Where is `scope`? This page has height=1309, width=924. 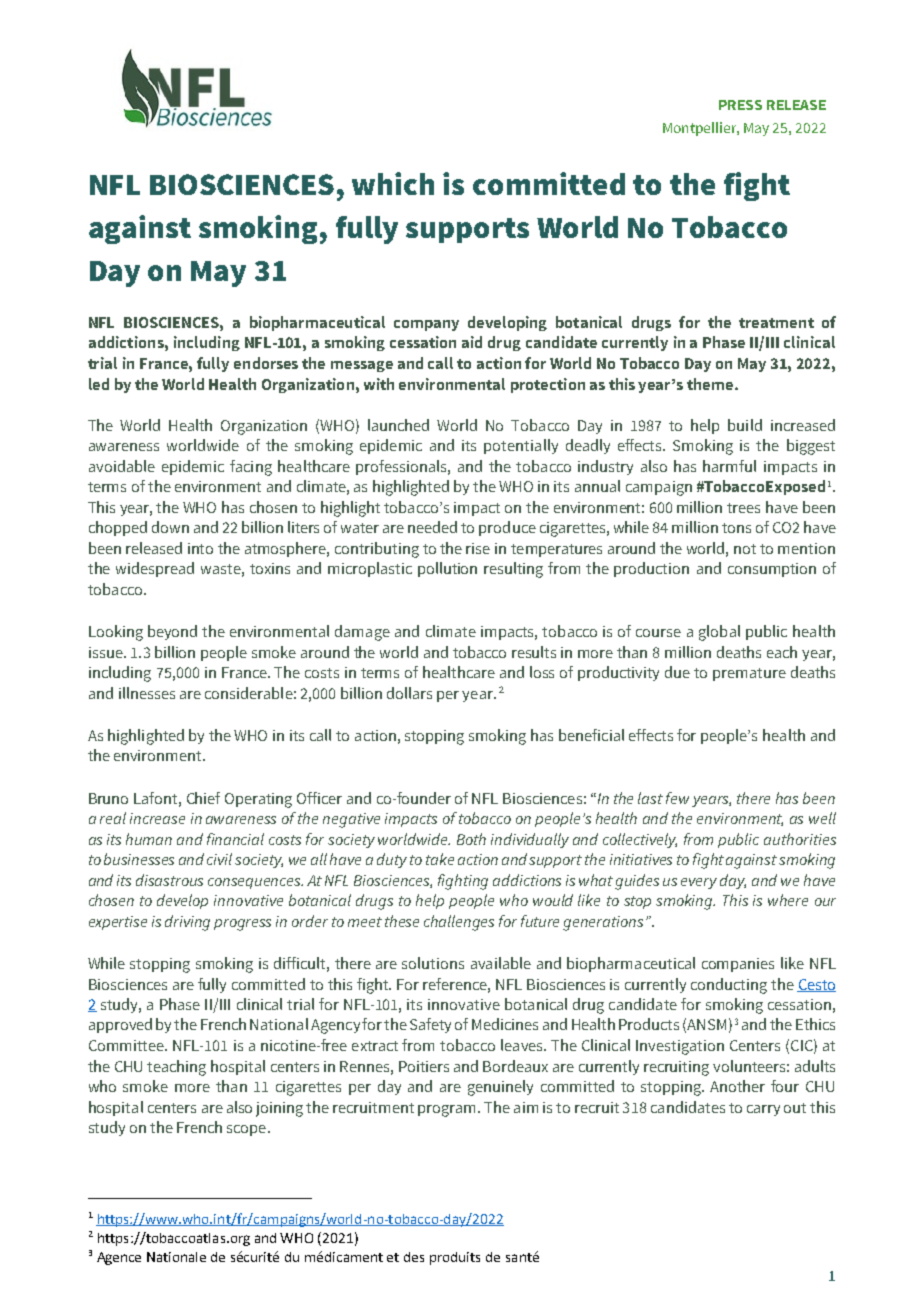
scope is located at coordinates (246, 1130).
